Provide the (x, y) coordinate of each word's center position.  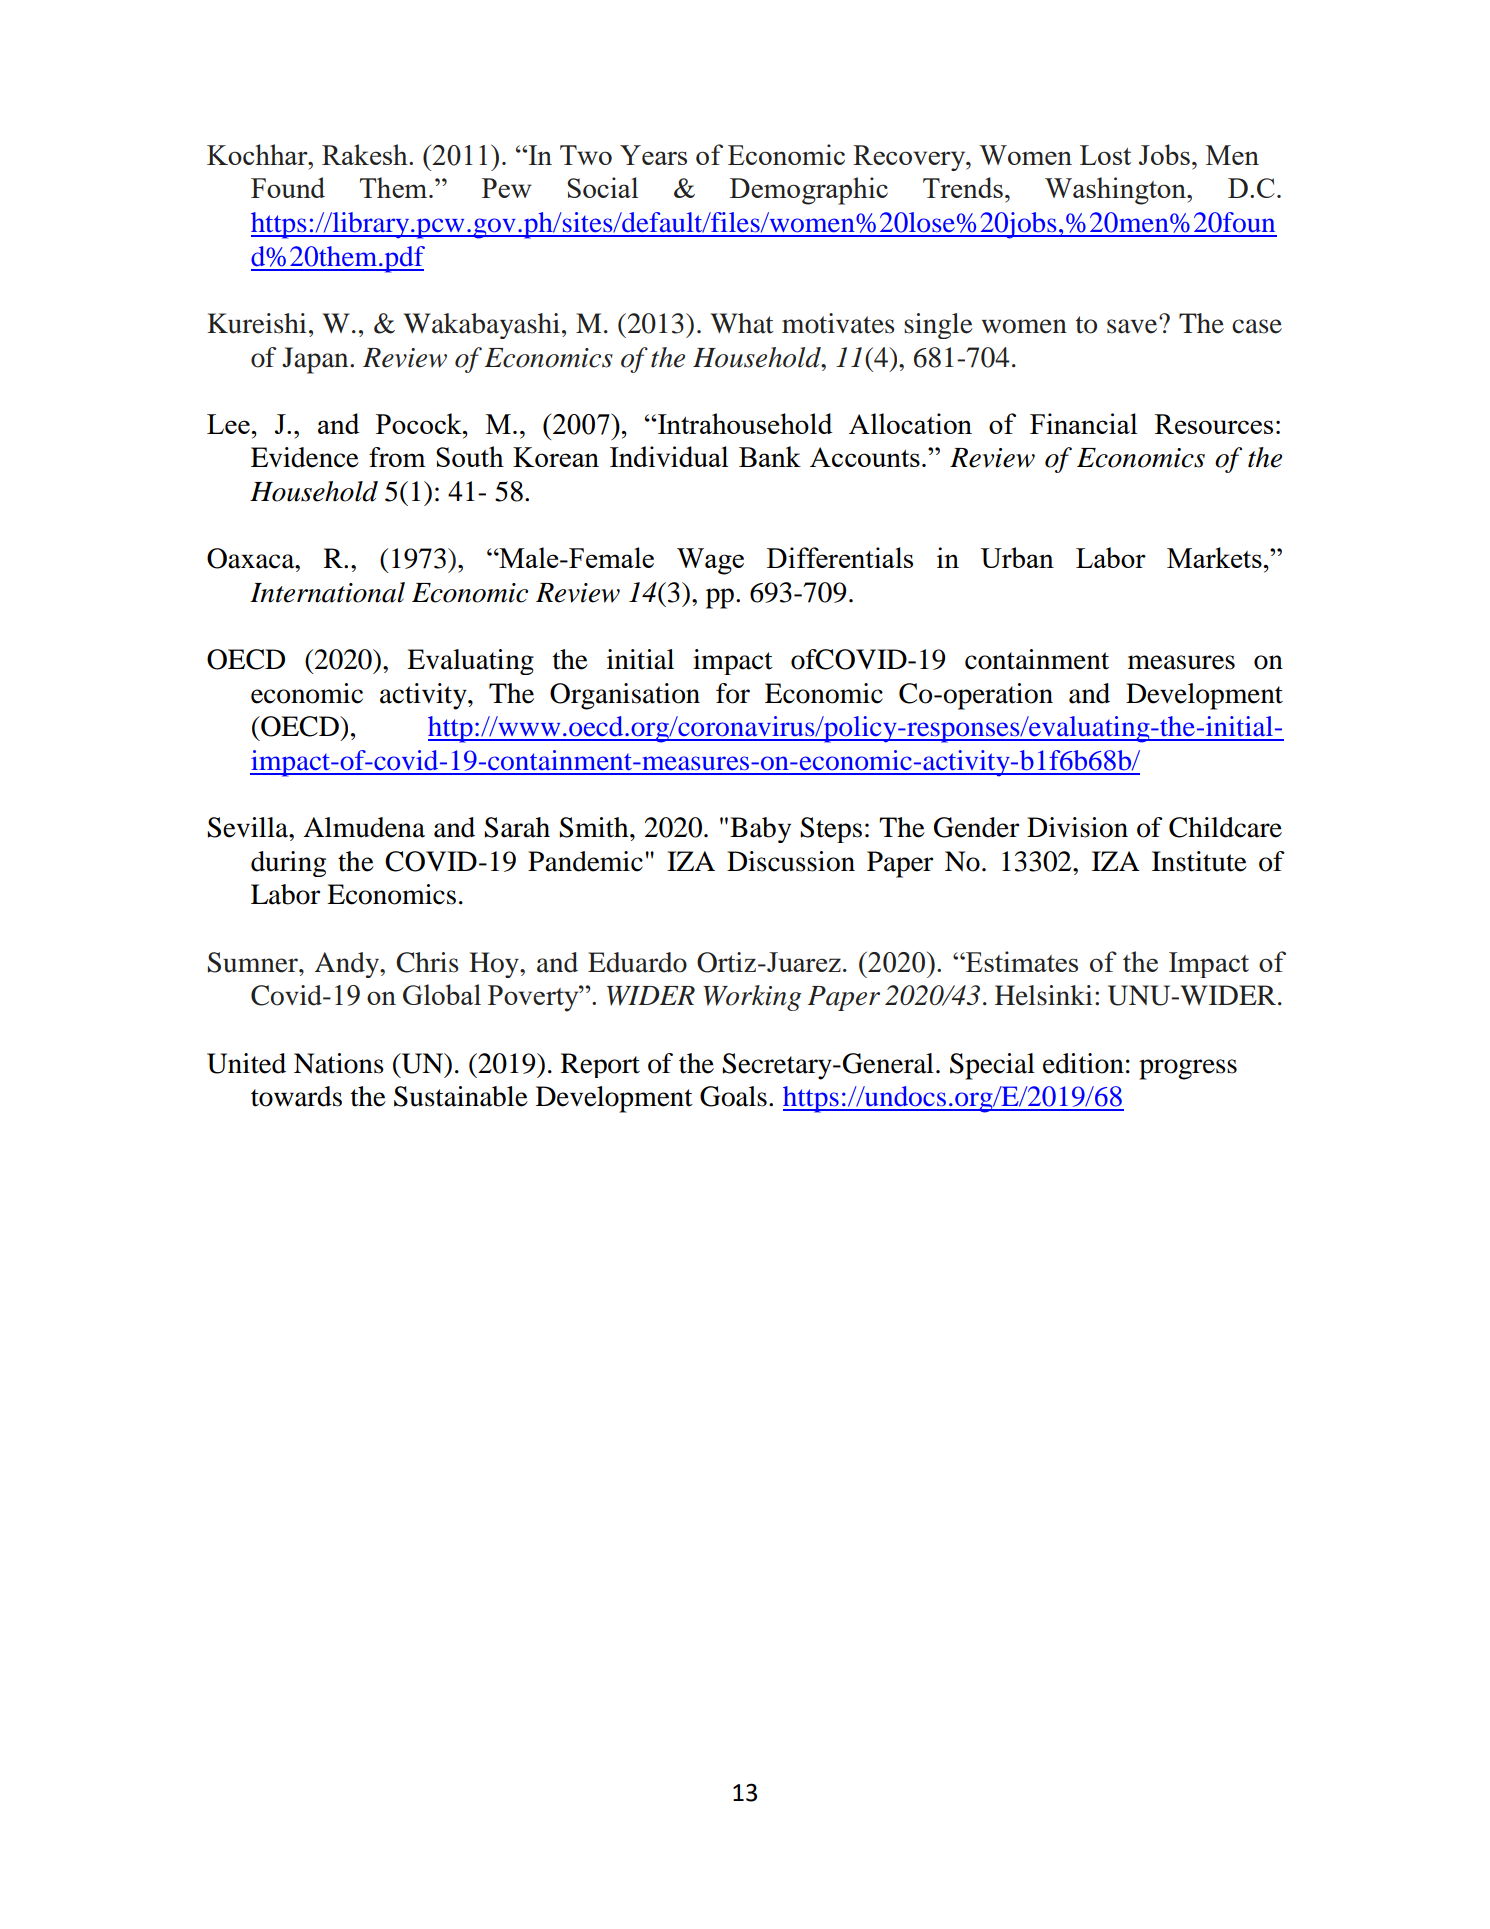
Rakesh (366, 154)
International (327, 592)
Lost (1105, 155)
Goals (733, 1096)
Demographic (809, 191)
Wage (710, 561)
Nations (339, 1063)
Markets (1215, 557)
